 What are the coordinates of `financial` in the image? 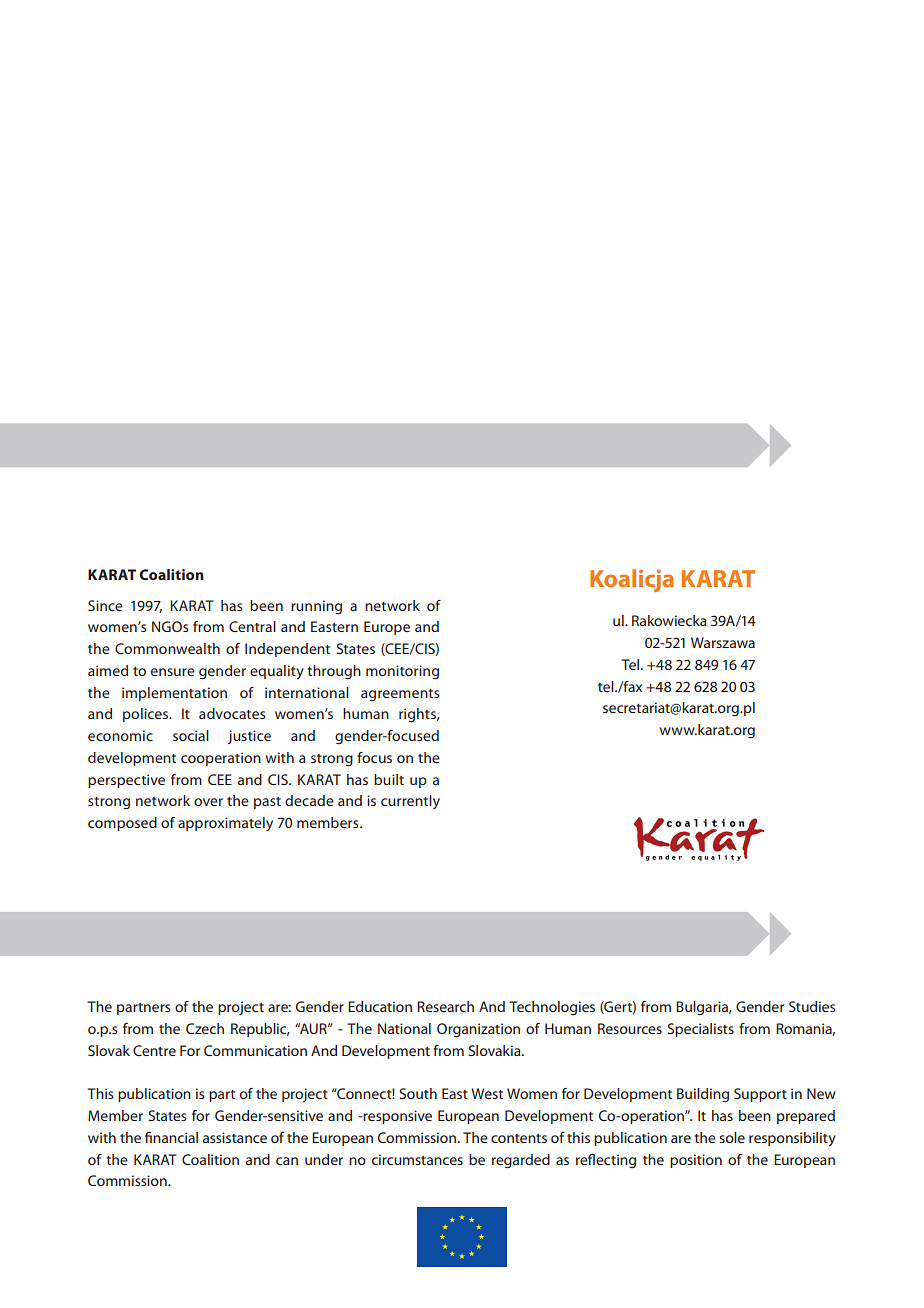 It's located at (171, 1137).
